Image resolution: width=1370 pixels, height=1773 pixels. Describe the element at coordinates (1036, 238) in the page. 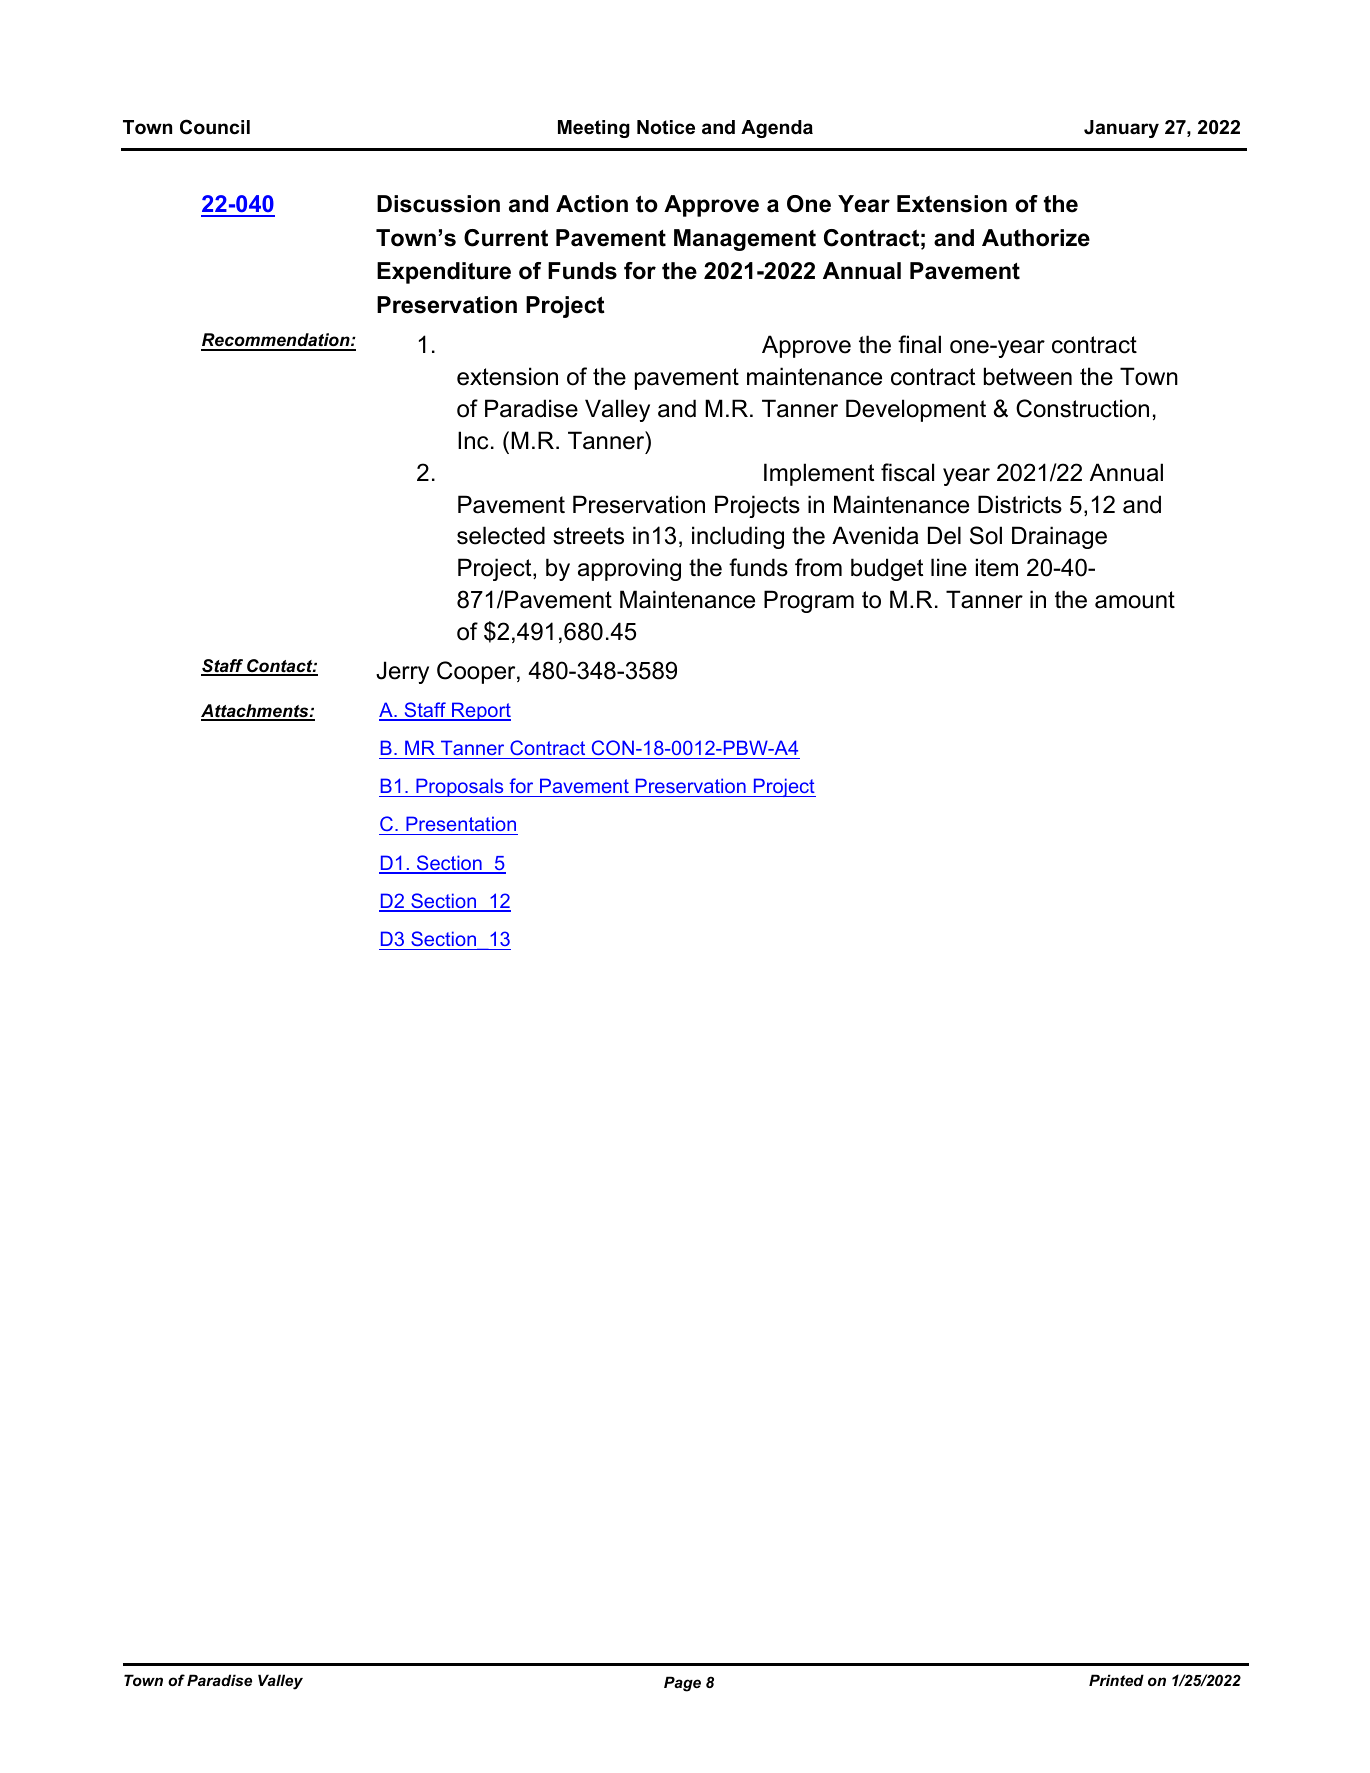

I see `Authorize` at that location.
